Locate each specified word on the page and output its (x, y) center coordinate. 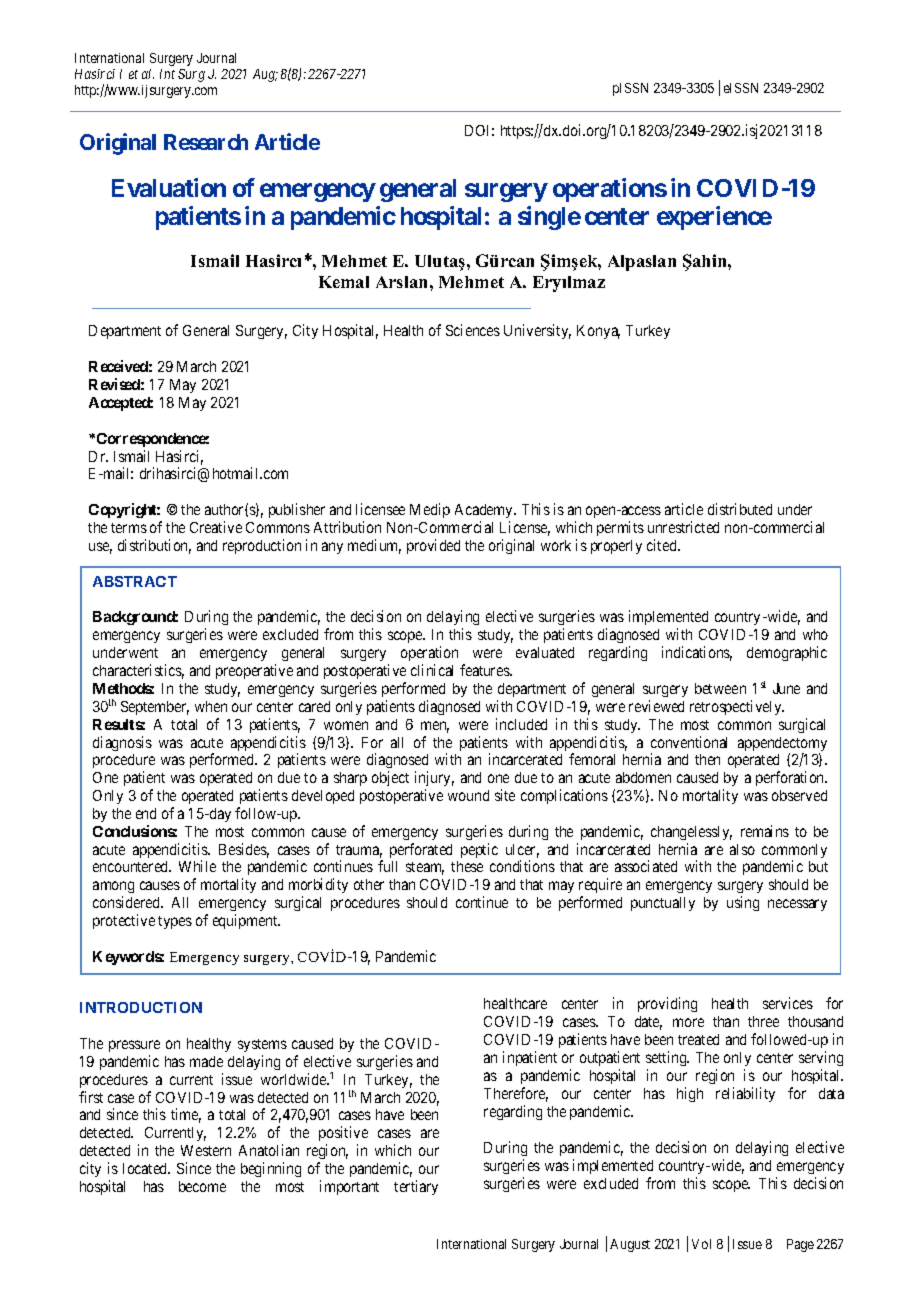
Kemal (344, 282)
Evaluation (169, 187)
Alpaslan (642, 263)
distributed (740, 509)
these (467, 866)
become (202, 1186)
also (742, 849)
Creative (216, 527)
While (197, 866)
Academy (485, 511)
